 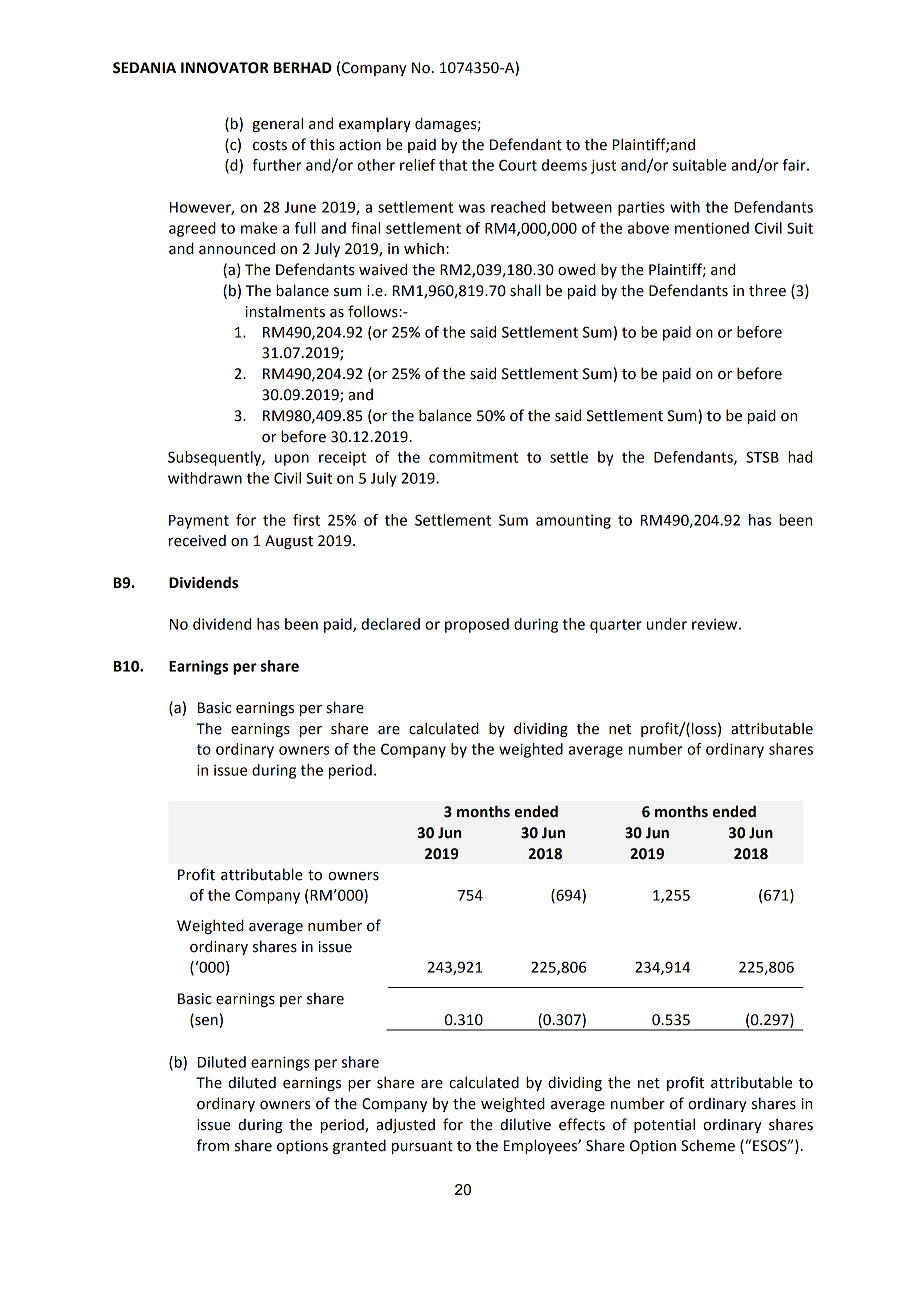 I want to click on under, so click(x=667, y=624).
